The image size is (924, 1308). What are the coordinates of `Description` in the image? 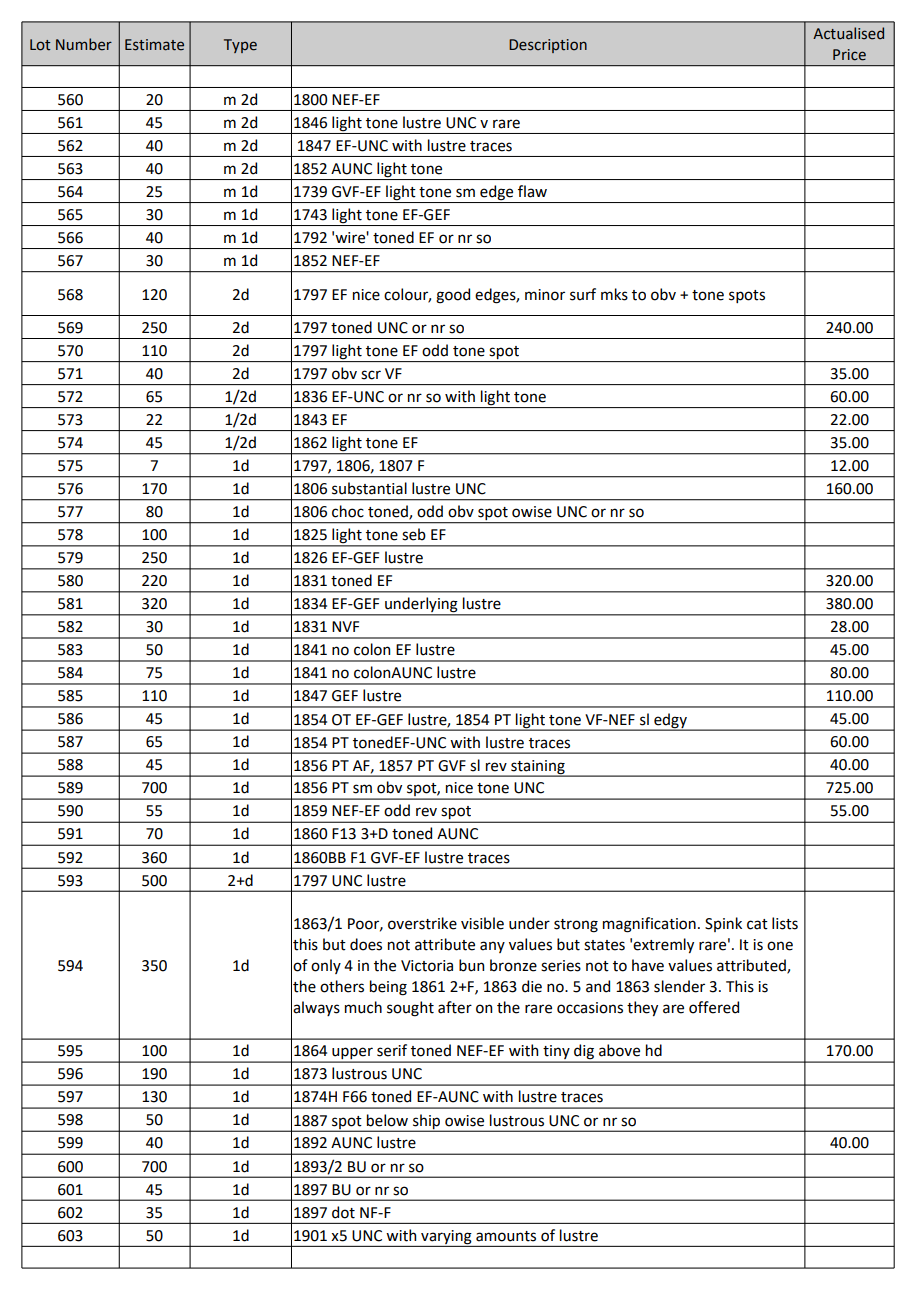 It's located at (548, 46).
